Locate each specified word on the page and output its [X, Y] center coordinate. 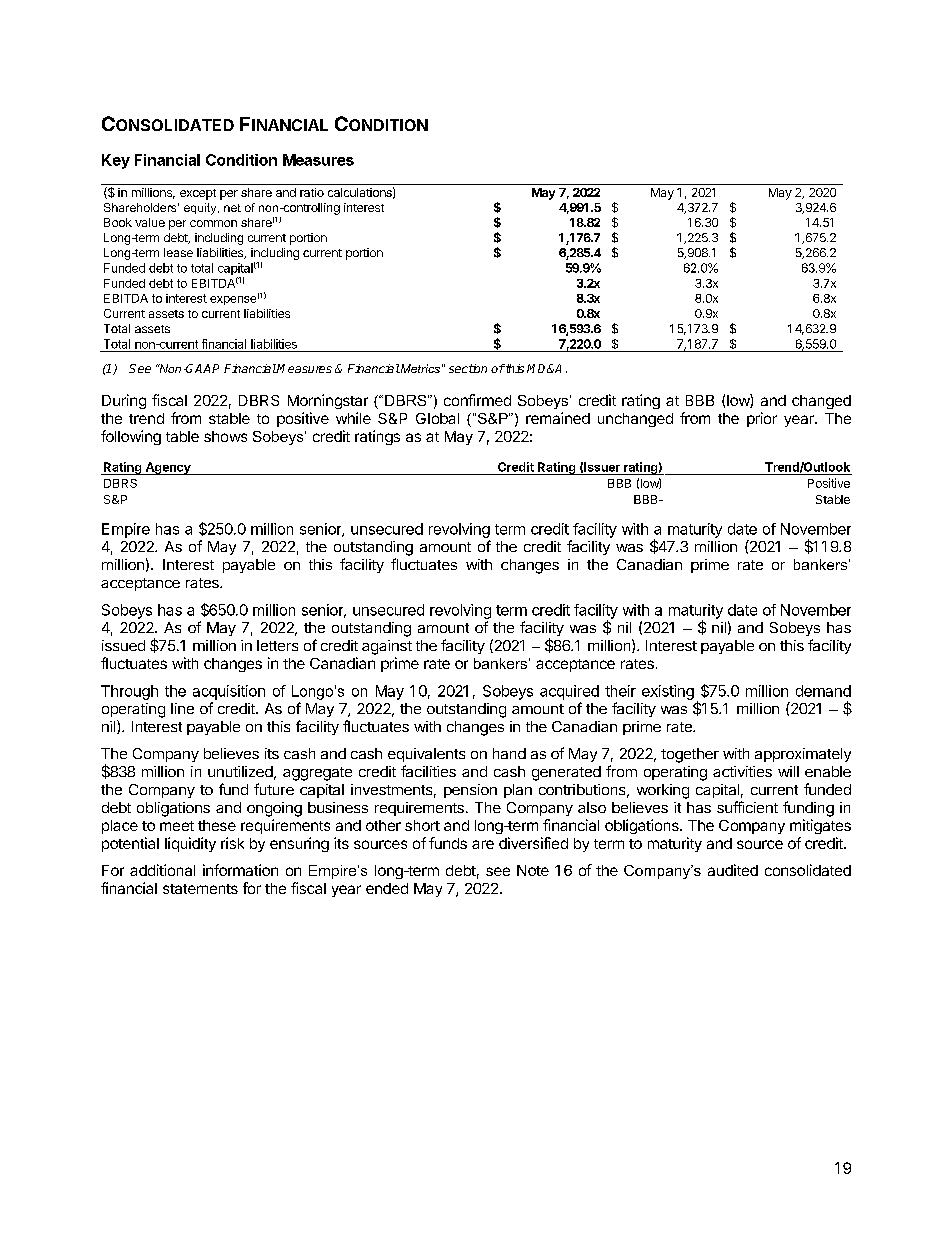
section [468, 368]
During [124, 401]
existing [668, 692]
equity [201, 209]
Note [533, 870]
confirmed [477, 400]
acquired [569, 692]
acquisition [229, 692]
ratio [312, 192]
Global [437, 418]
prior [762, 419]
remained [558, 418]
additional [162, 870]
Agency [168, 468]
